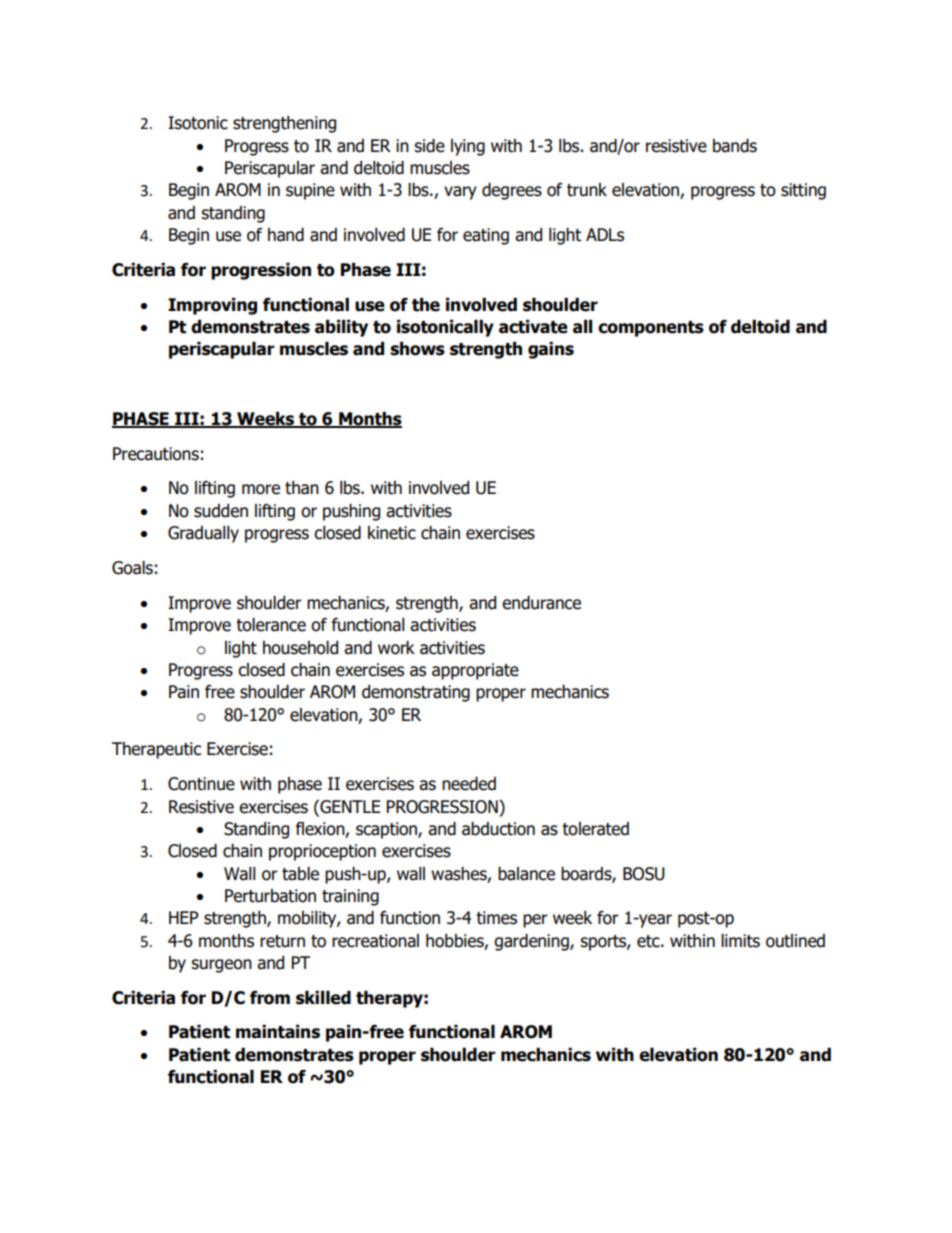  I want to click on needed, so click(469, 784).
